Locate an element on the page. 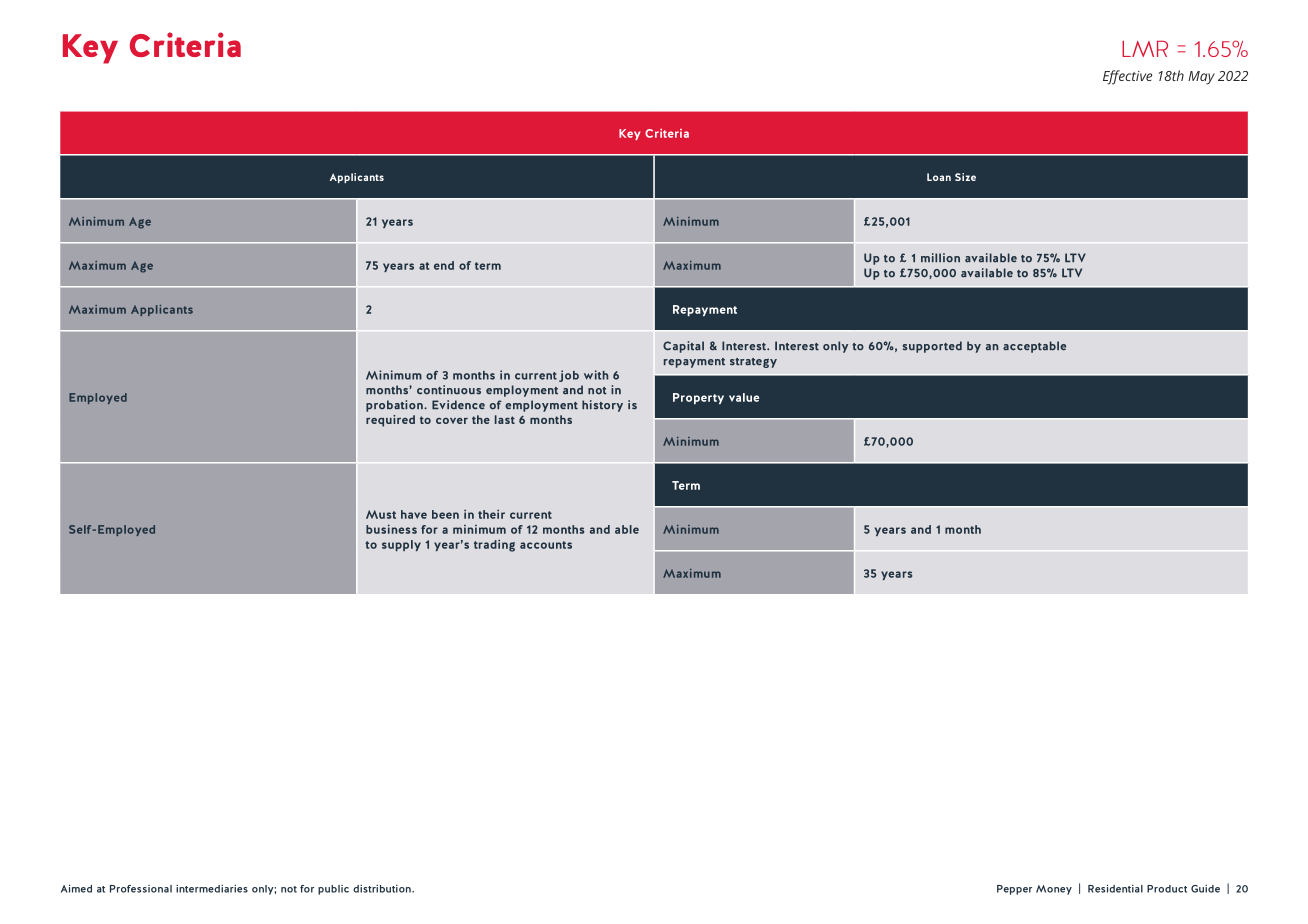  Money is located at coordinates (1054, 890).
